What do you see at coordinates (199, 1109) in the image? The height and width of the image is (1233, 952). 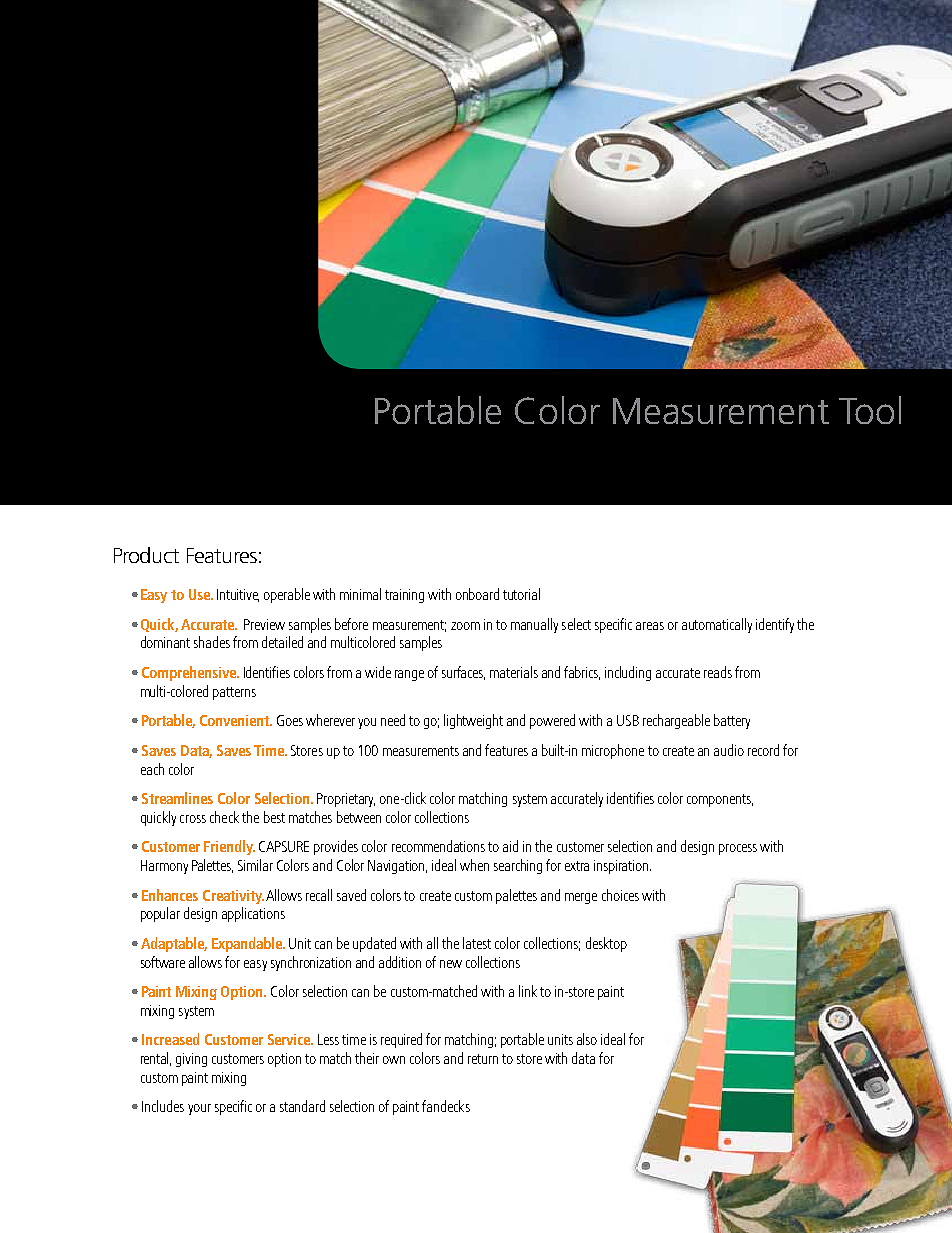 I see `your` at bounding box center [199, 1109].
